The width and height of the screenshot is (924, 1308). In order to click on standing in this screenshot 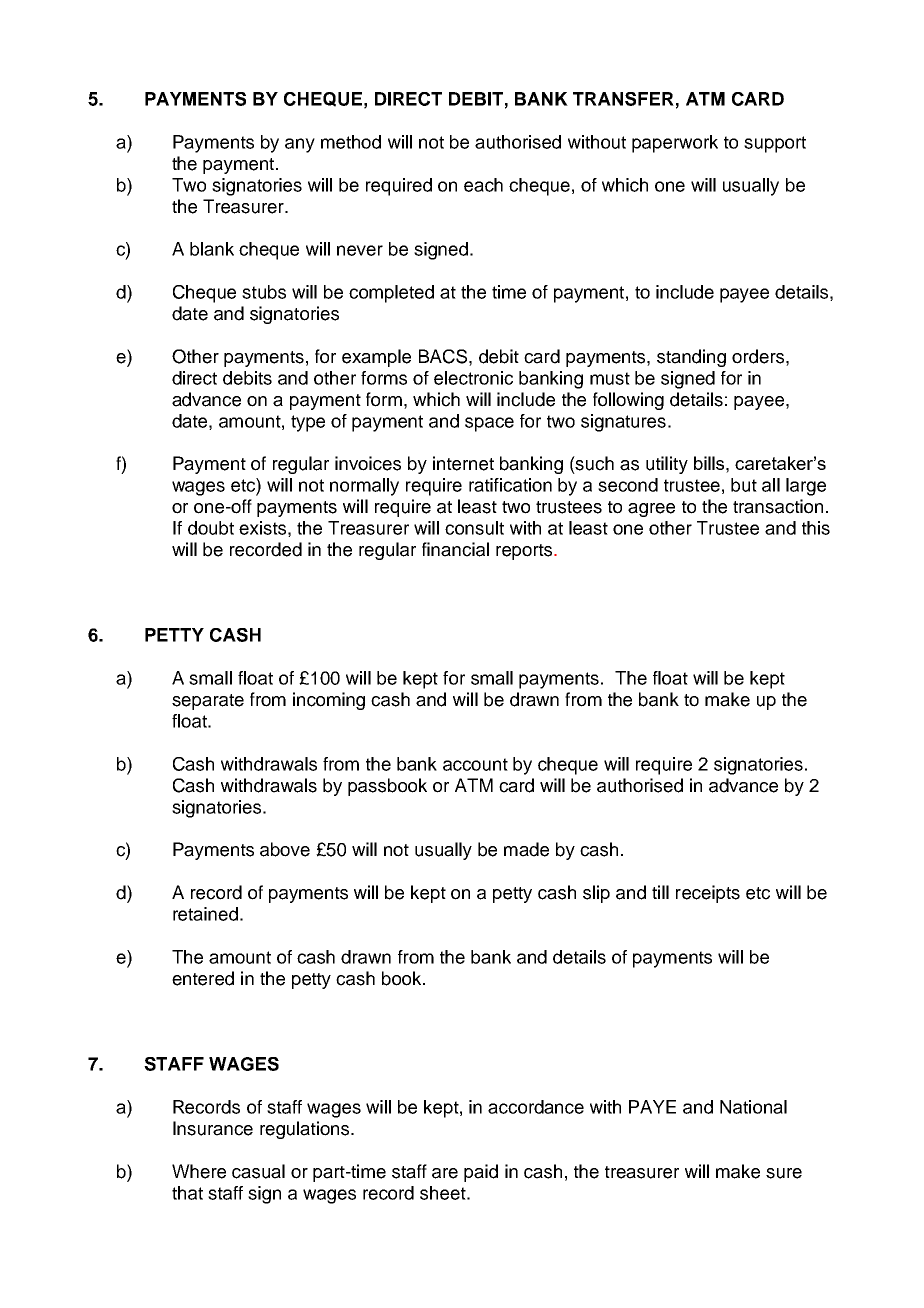, I will do `click(691, 358)`.
